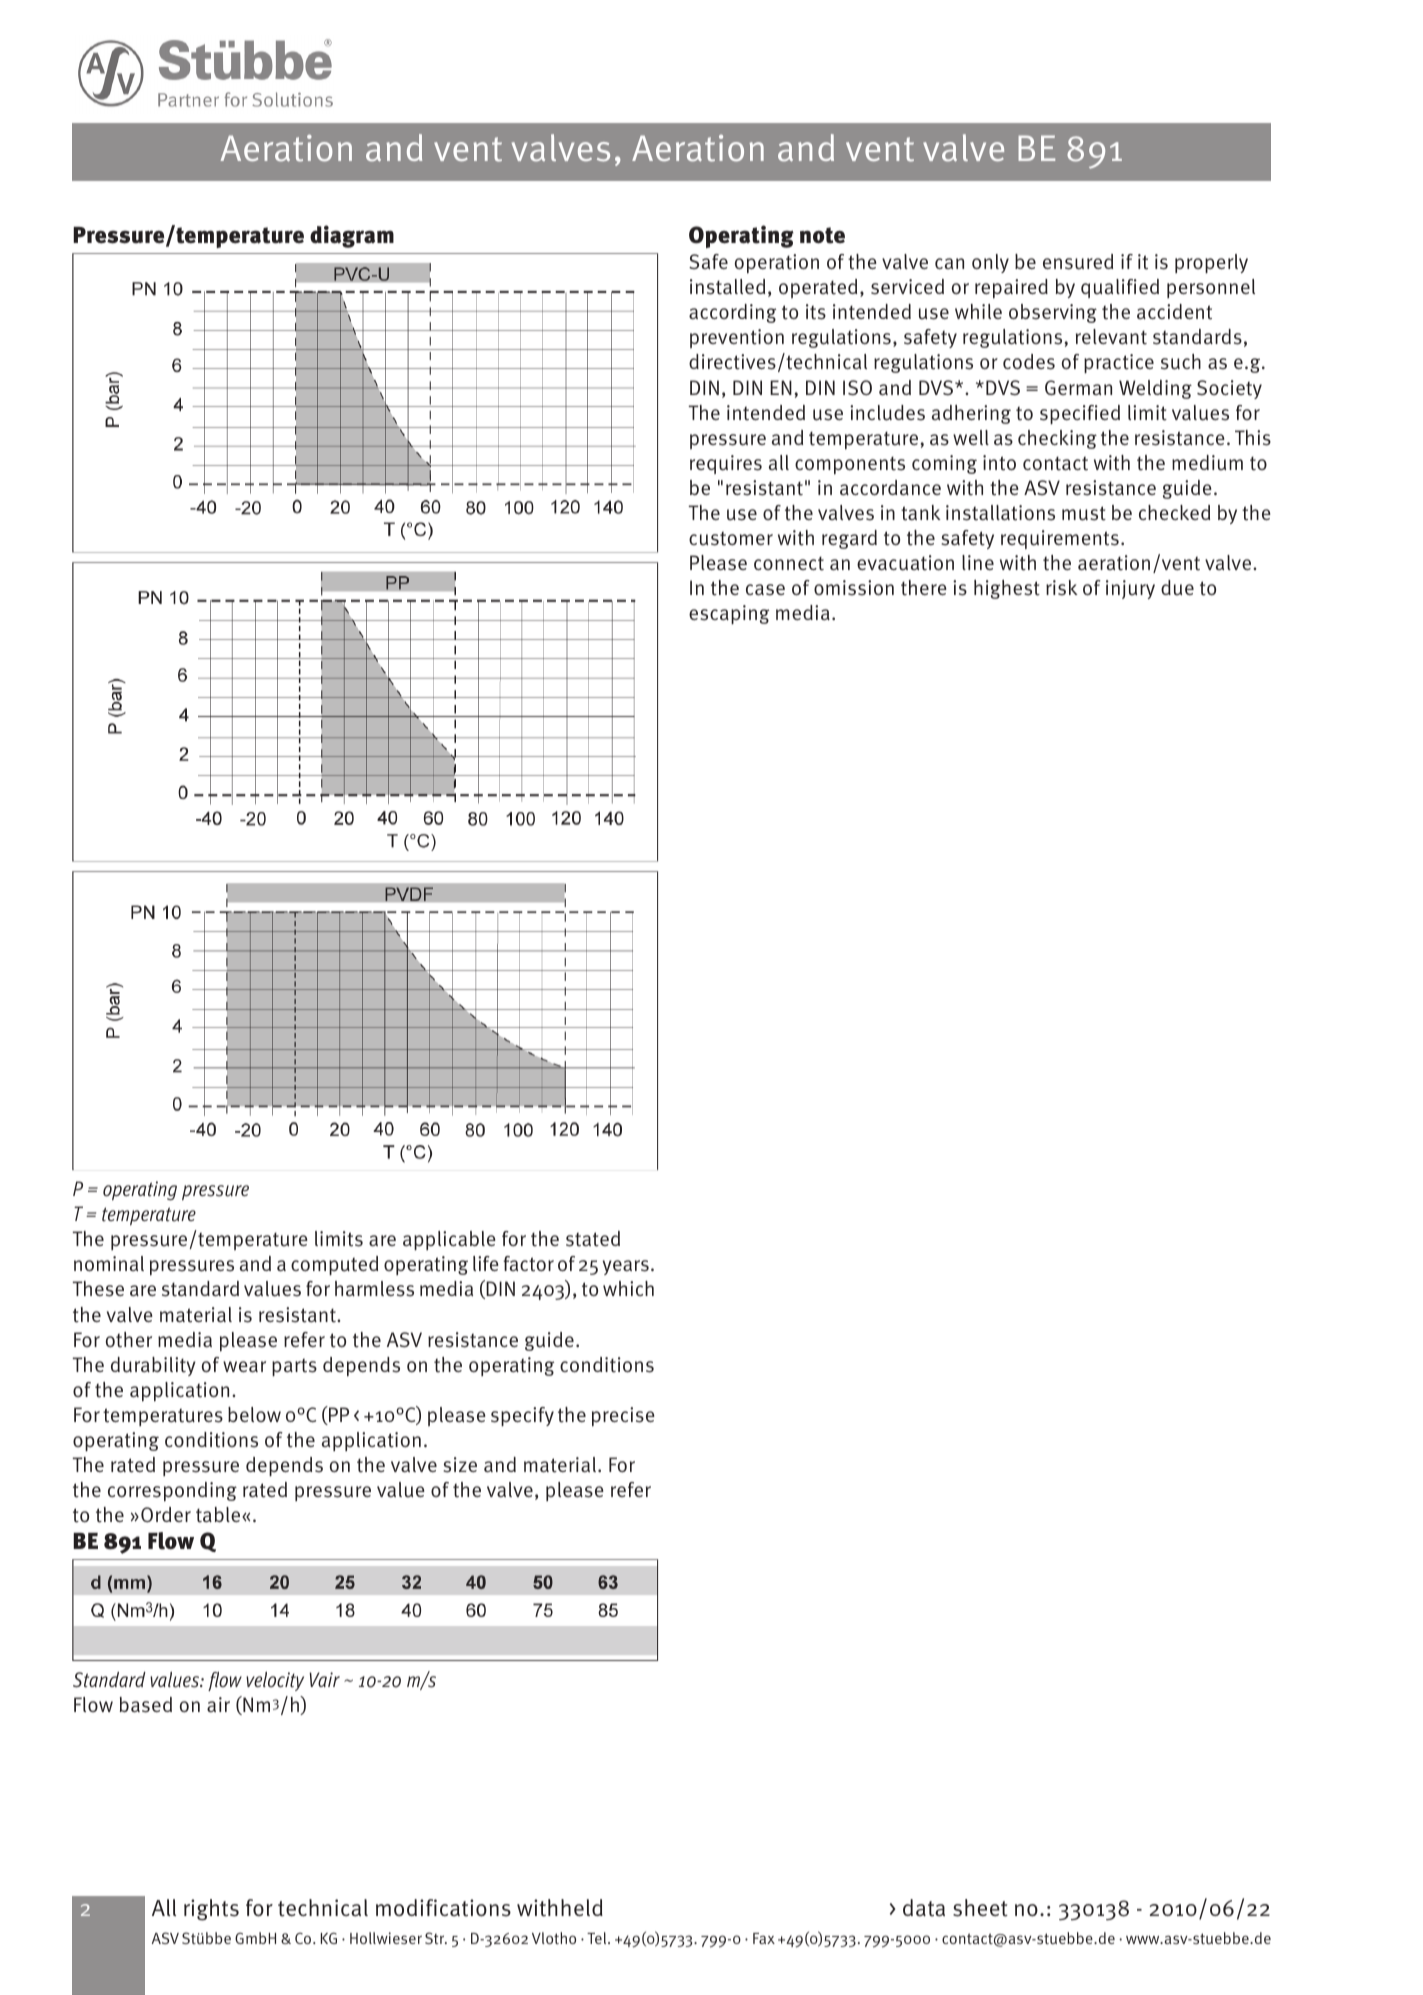  I want to click on stated, so click(593, 1239).
